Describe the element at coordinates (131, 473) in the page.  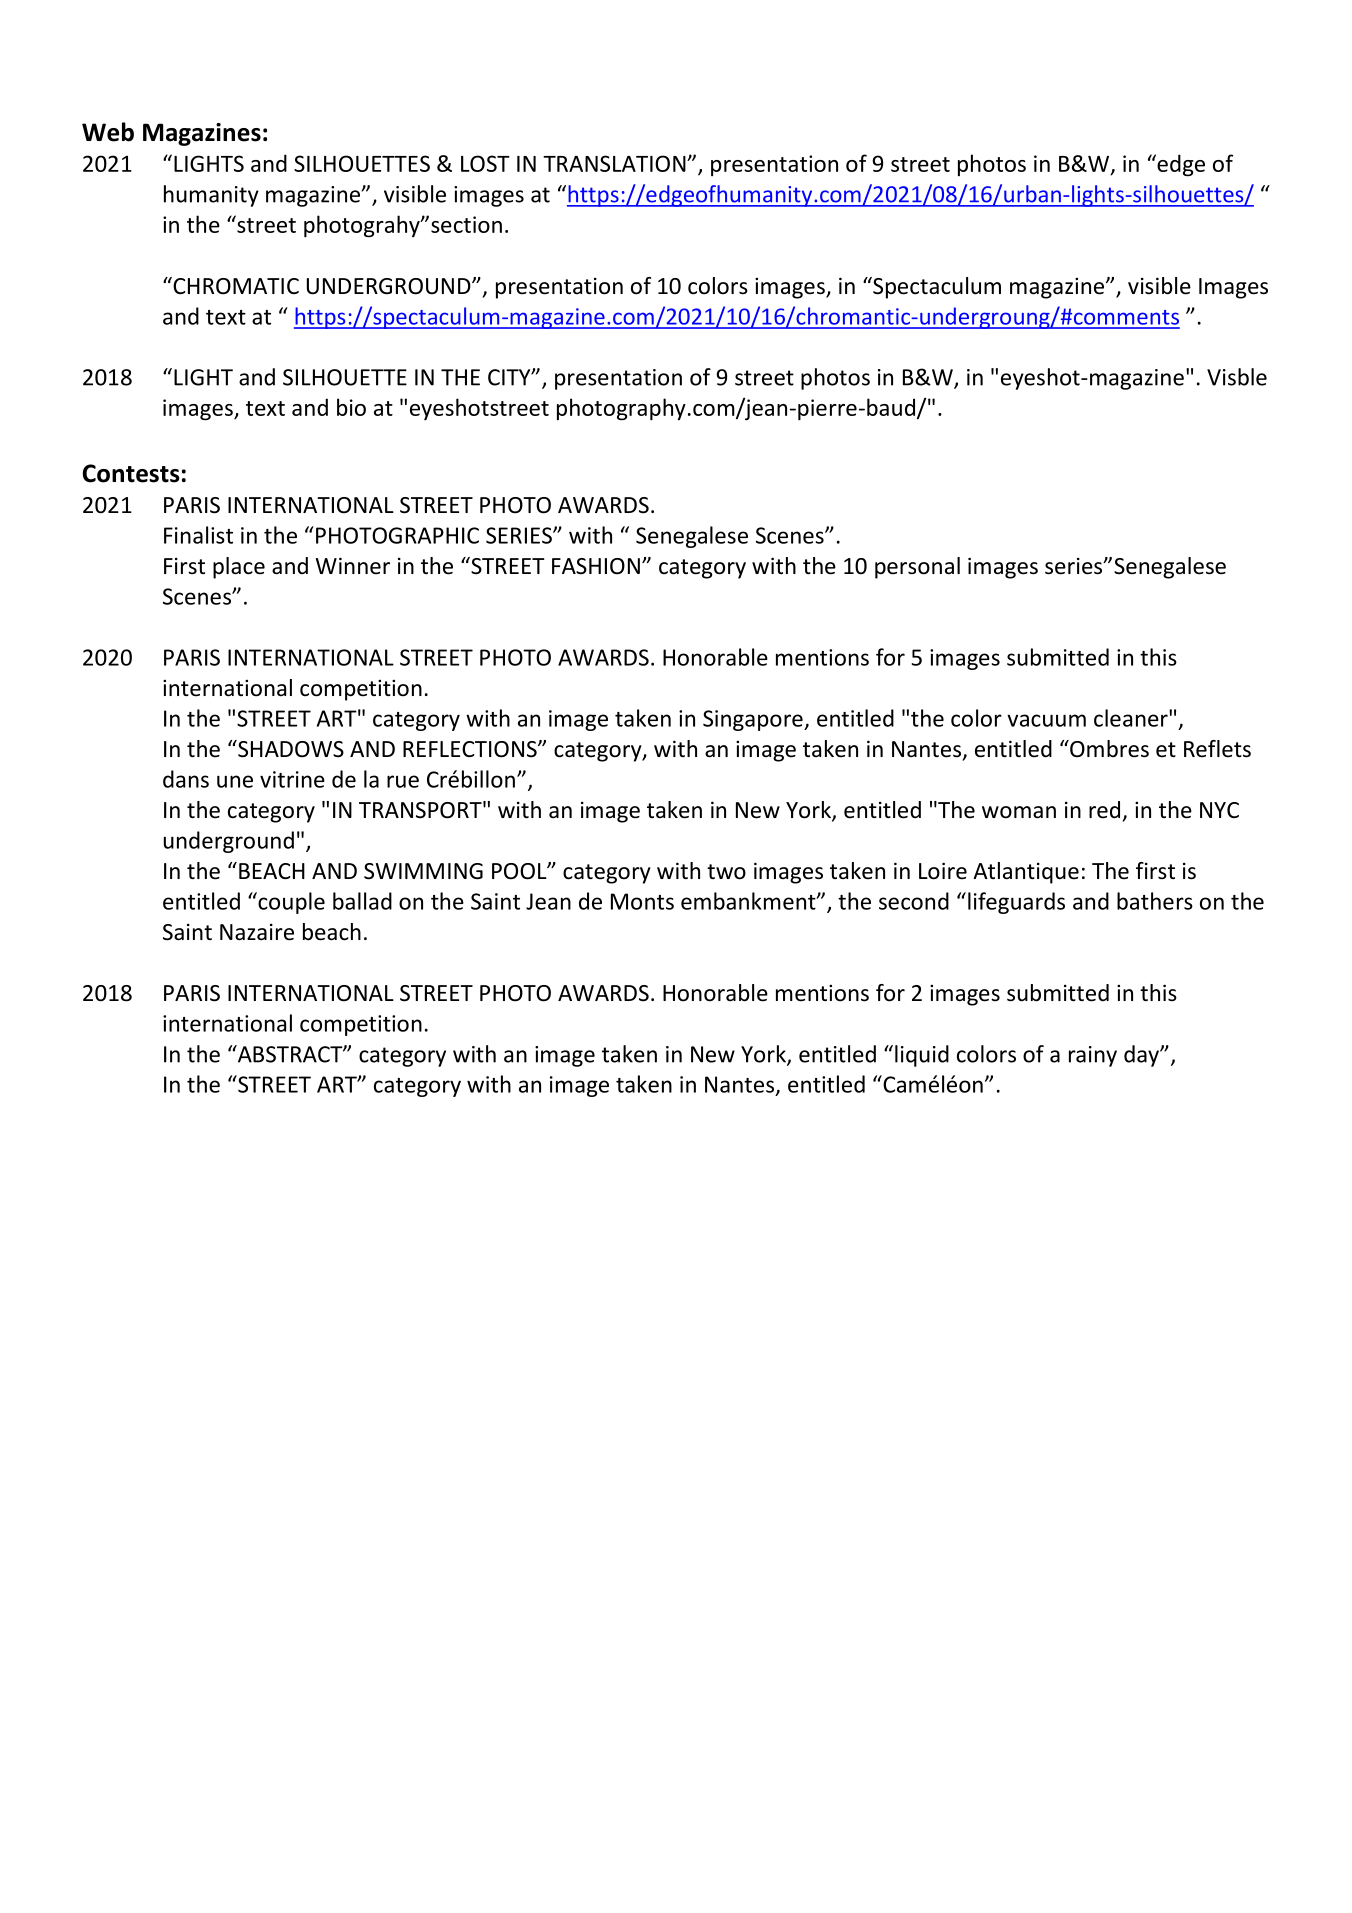
I see `Contests` at that location.
